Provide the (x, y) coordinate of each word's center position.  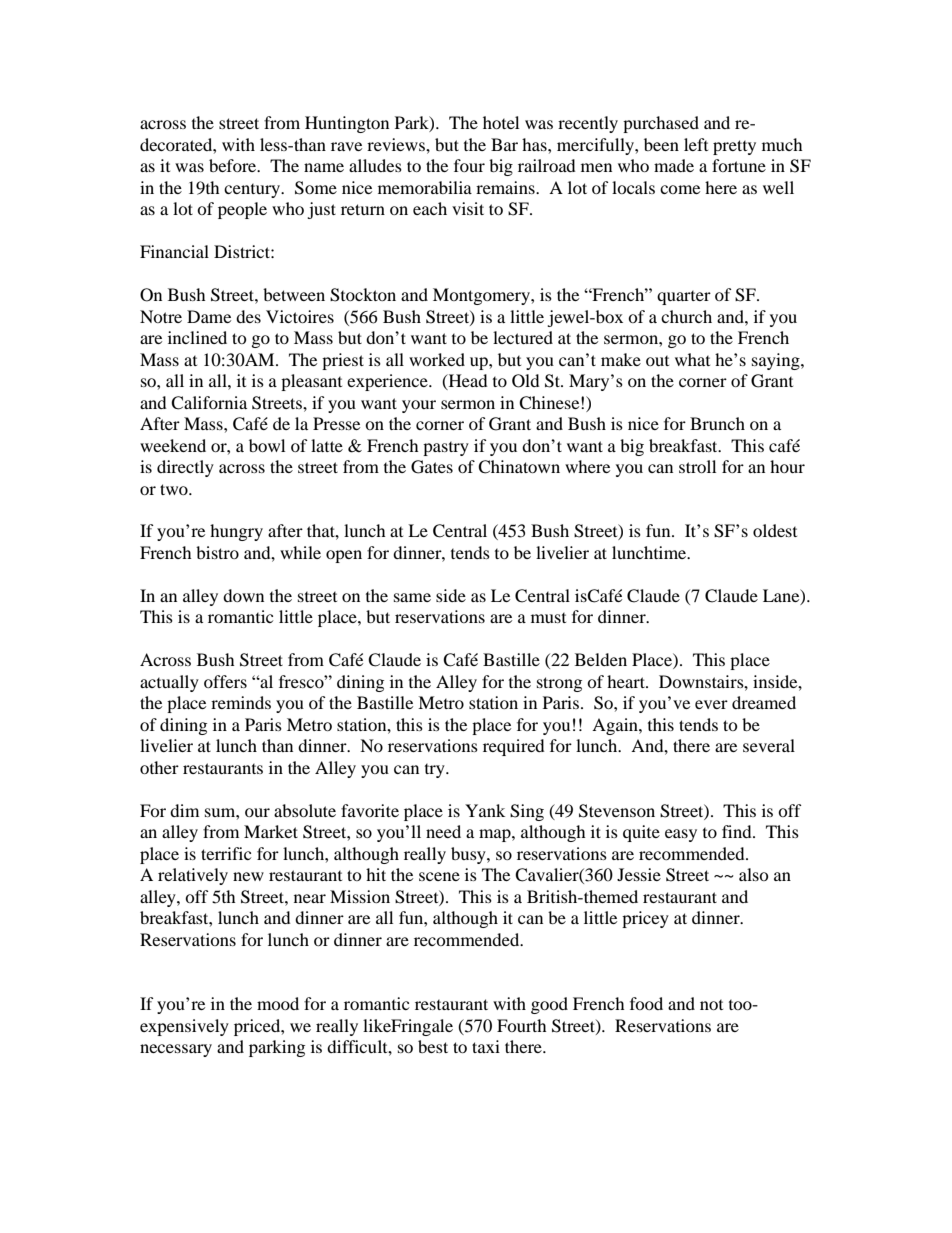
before (234, 165)
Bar (504, 144)
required (514, 747)
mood (278, 1003)
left (696, 144)
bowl (267, 445)
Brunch (717, 423)
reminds (241, 702)
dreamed (764, 702)
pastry (446, 449)
